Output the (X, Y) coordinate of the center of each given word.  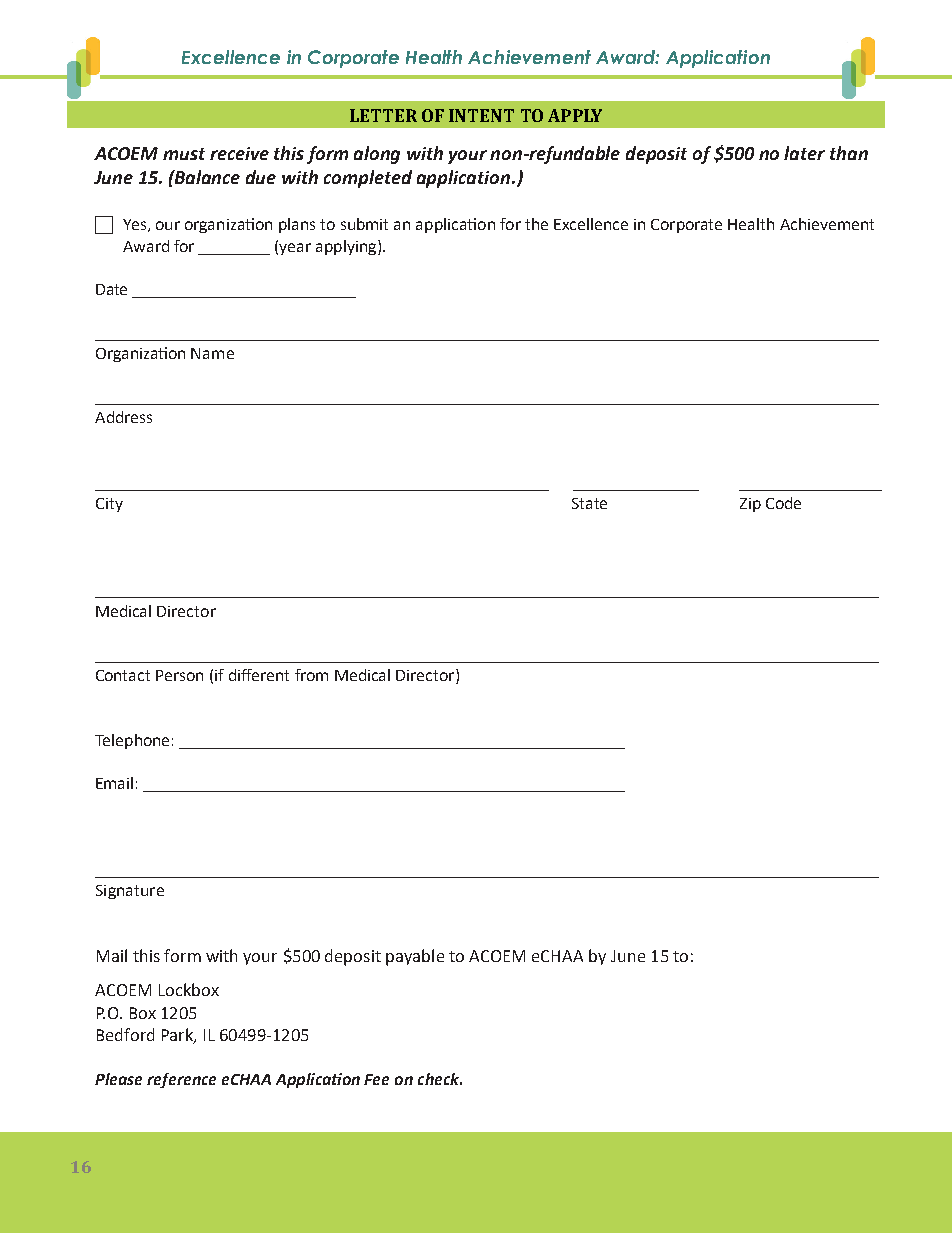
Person (179, 675)
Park (178, 1036)
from (311, 675)
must (184, 154)
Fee (376, 1079)
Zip (750, 505)
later (804, 153)
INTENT (481, 115)
